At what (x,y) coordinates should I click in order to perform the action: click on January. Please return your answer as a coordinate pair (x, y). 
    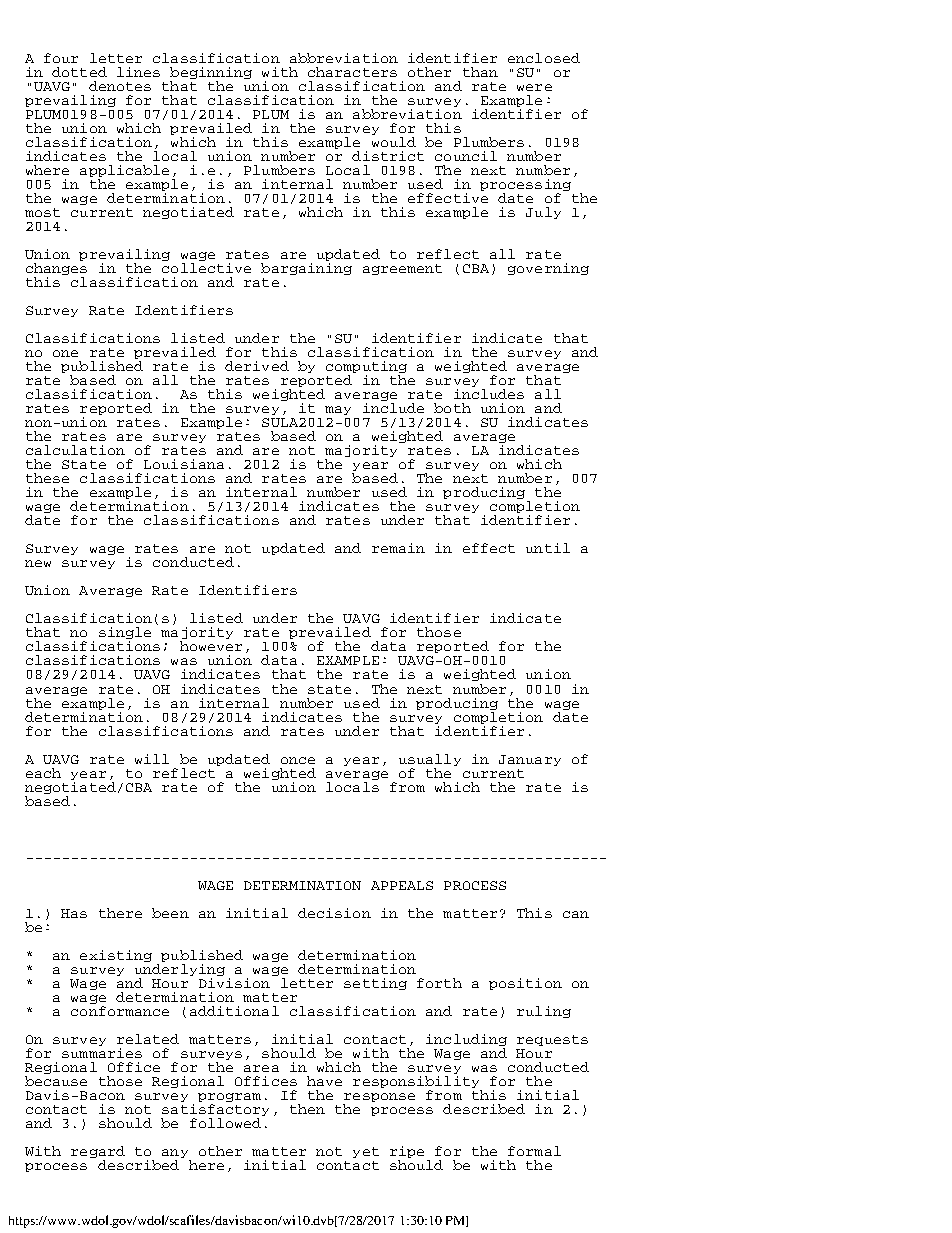
    Looking at the image, I should click on (530, 760).
